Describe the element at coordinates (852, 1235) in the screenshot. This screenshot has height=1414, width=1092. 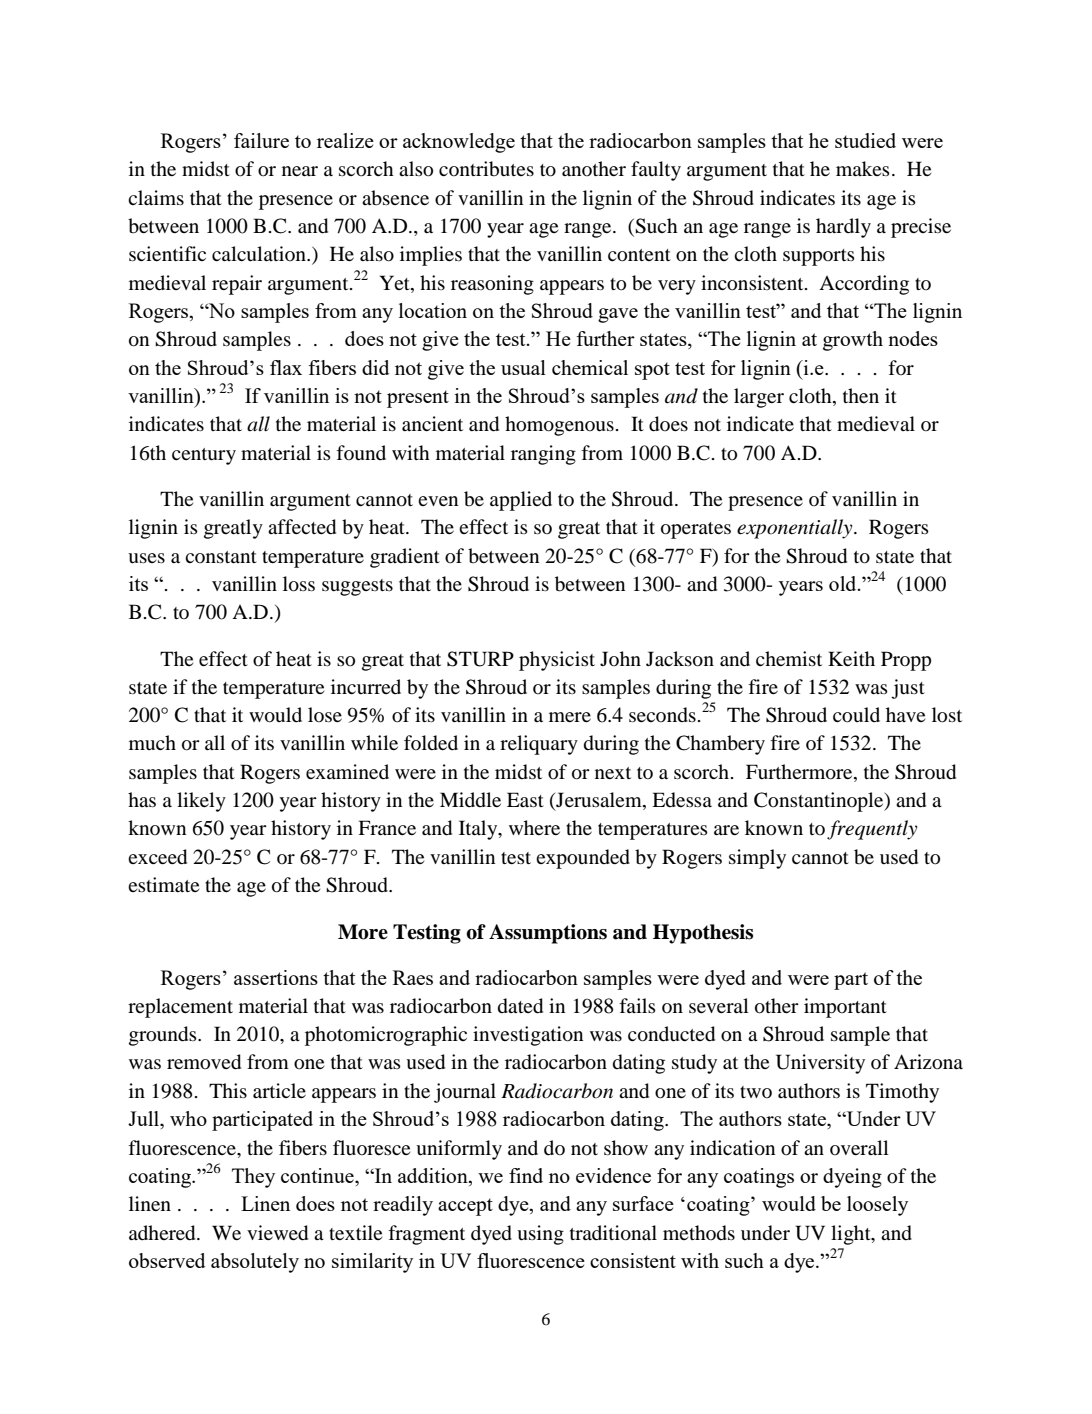
I see `light` at that location.
